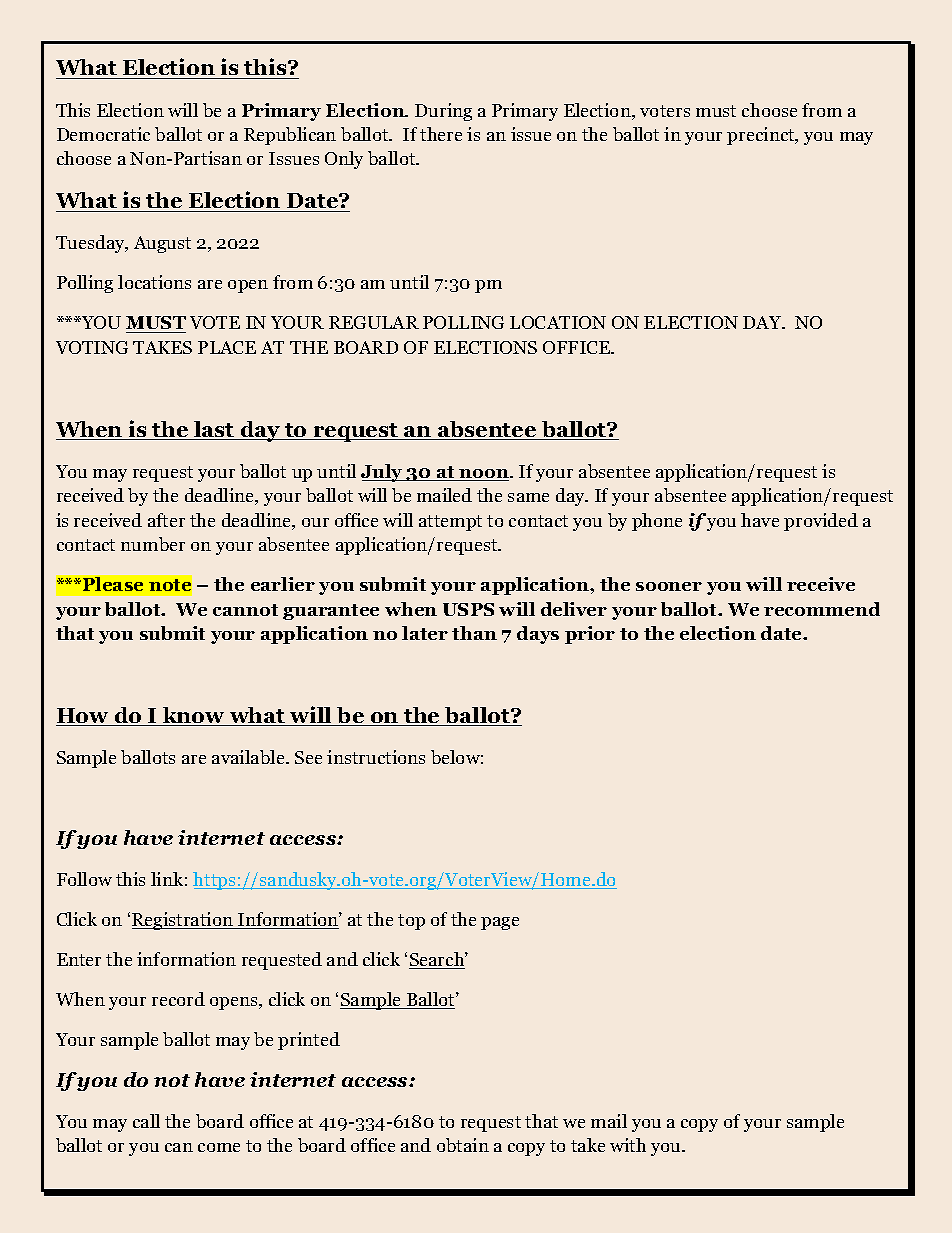 The width and height of the page is (952, 1233). What do you see at coordinates (146, 1121) in the page?
I see `call` at bounding box center [146, 1121].
